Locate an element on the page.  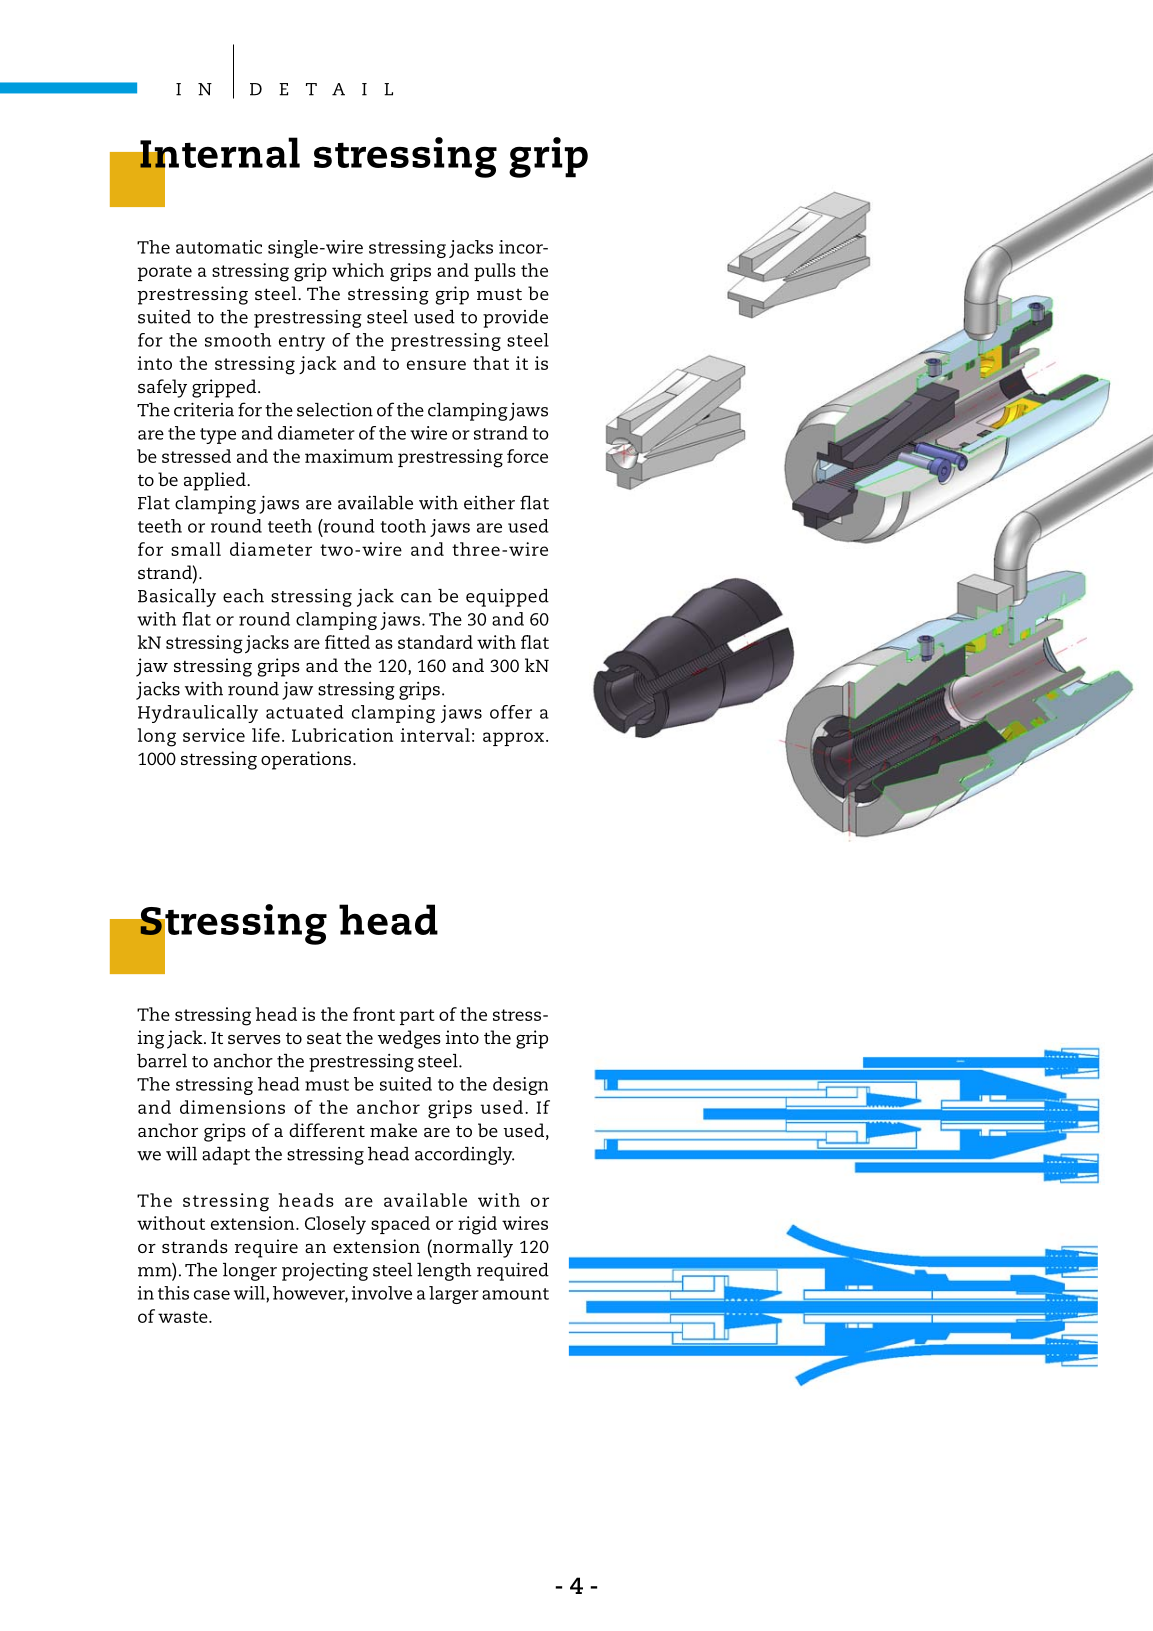
seat is located at coordinates (324, 1038).
